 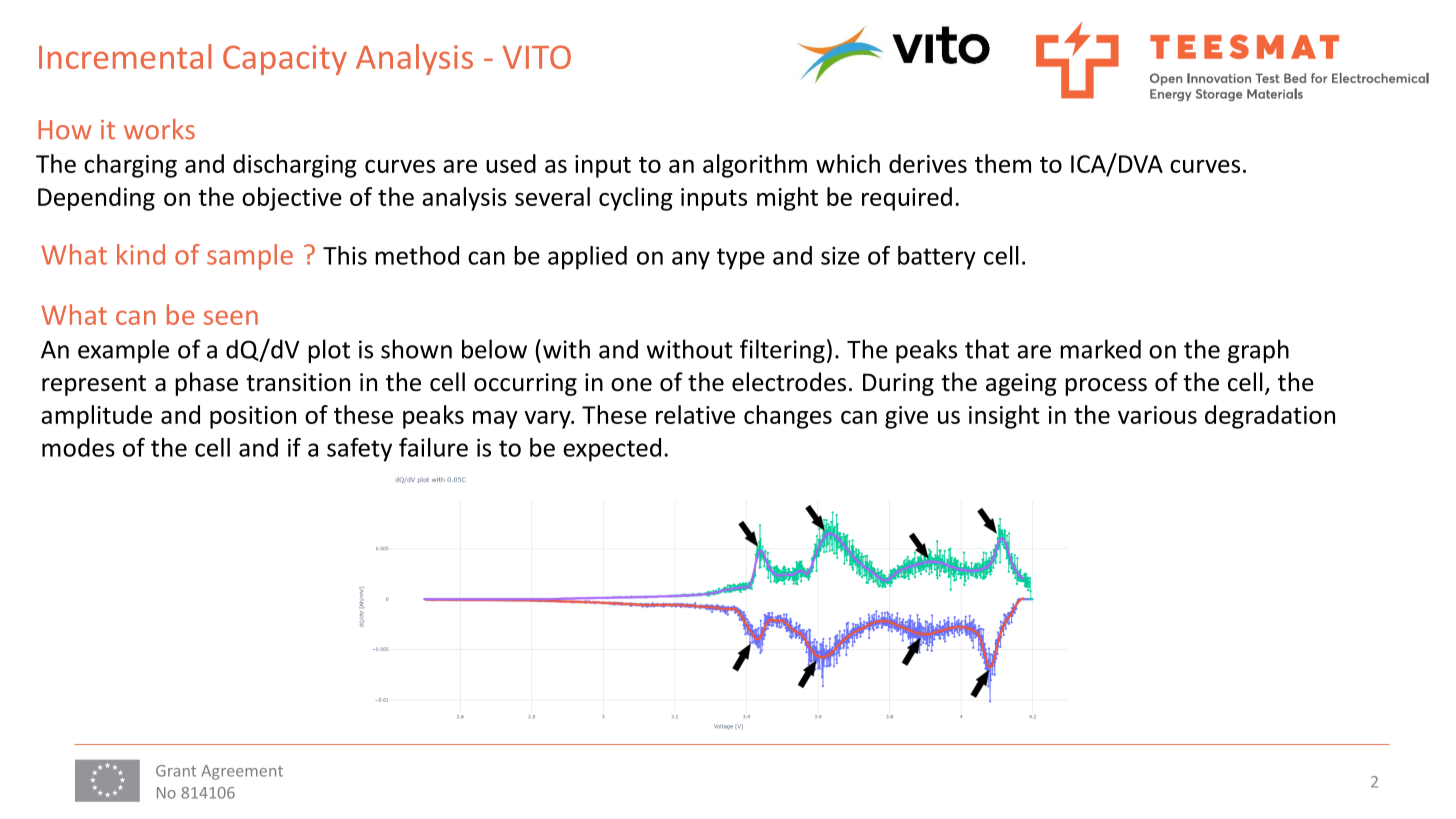 I want to click on Agreement, so click(x=242, y=772).
